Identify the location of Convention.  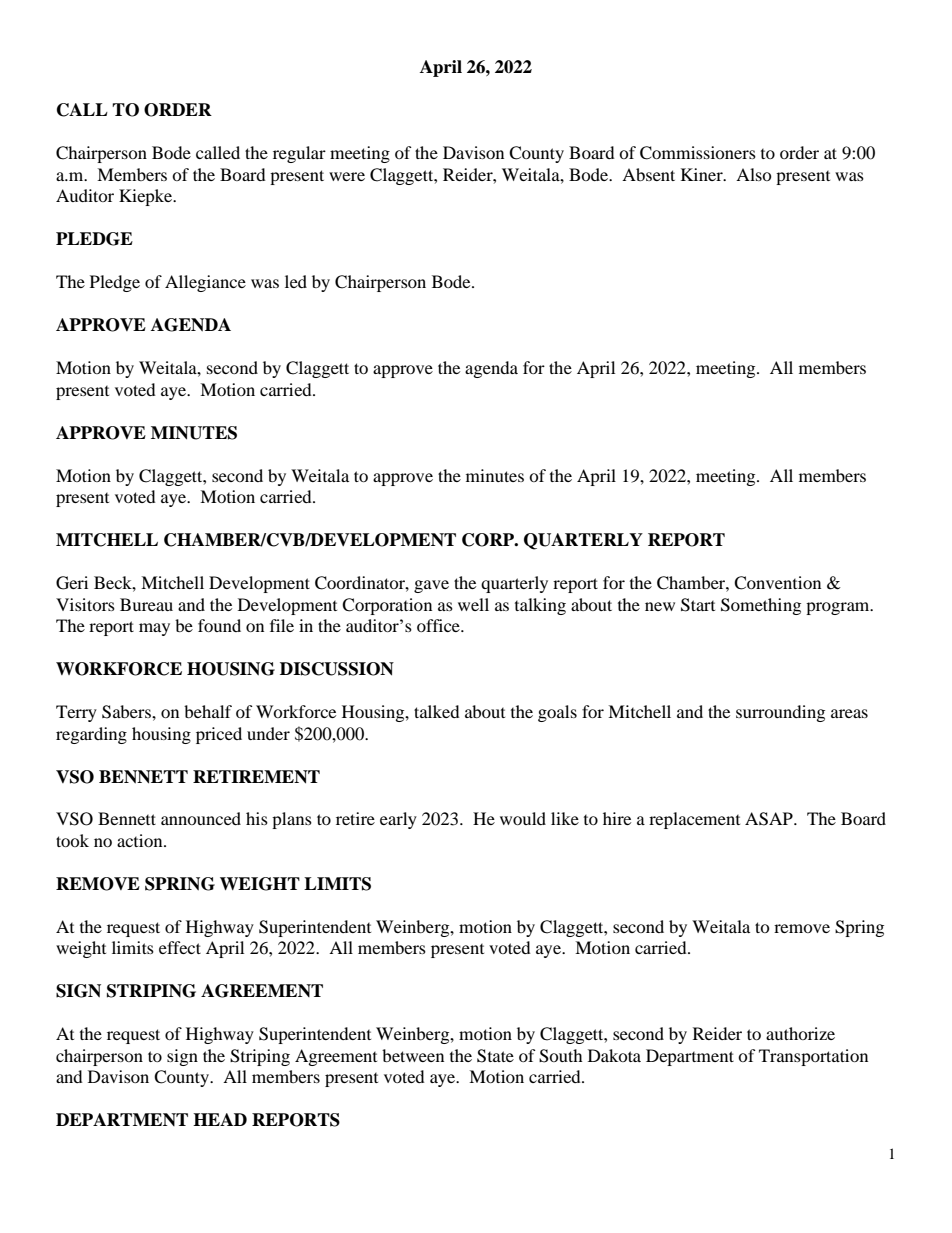
(777, 583).
